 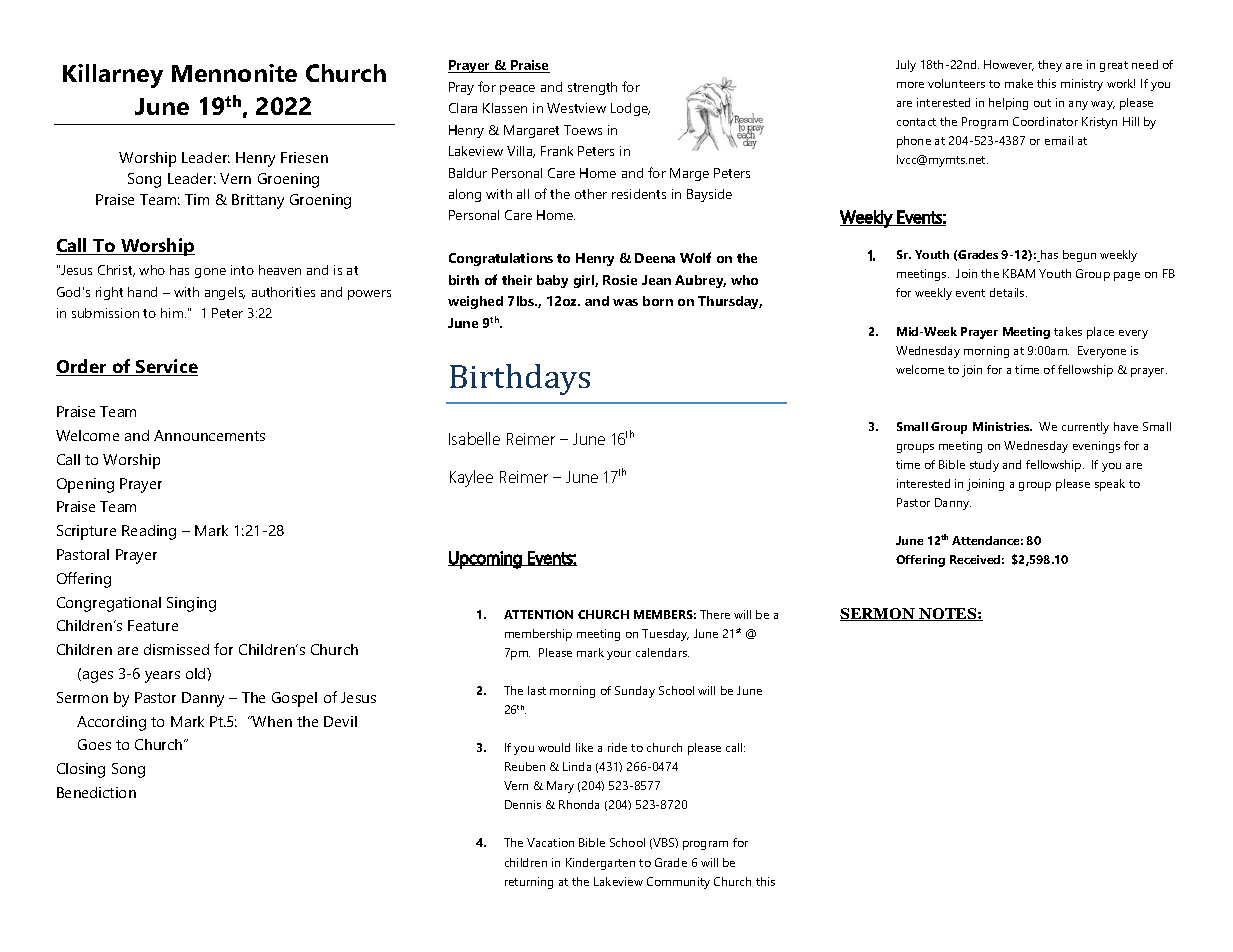 What do you see at coordinates (984, 466) in the screenshot?
I see `study` at bounding box center [984, 466].
